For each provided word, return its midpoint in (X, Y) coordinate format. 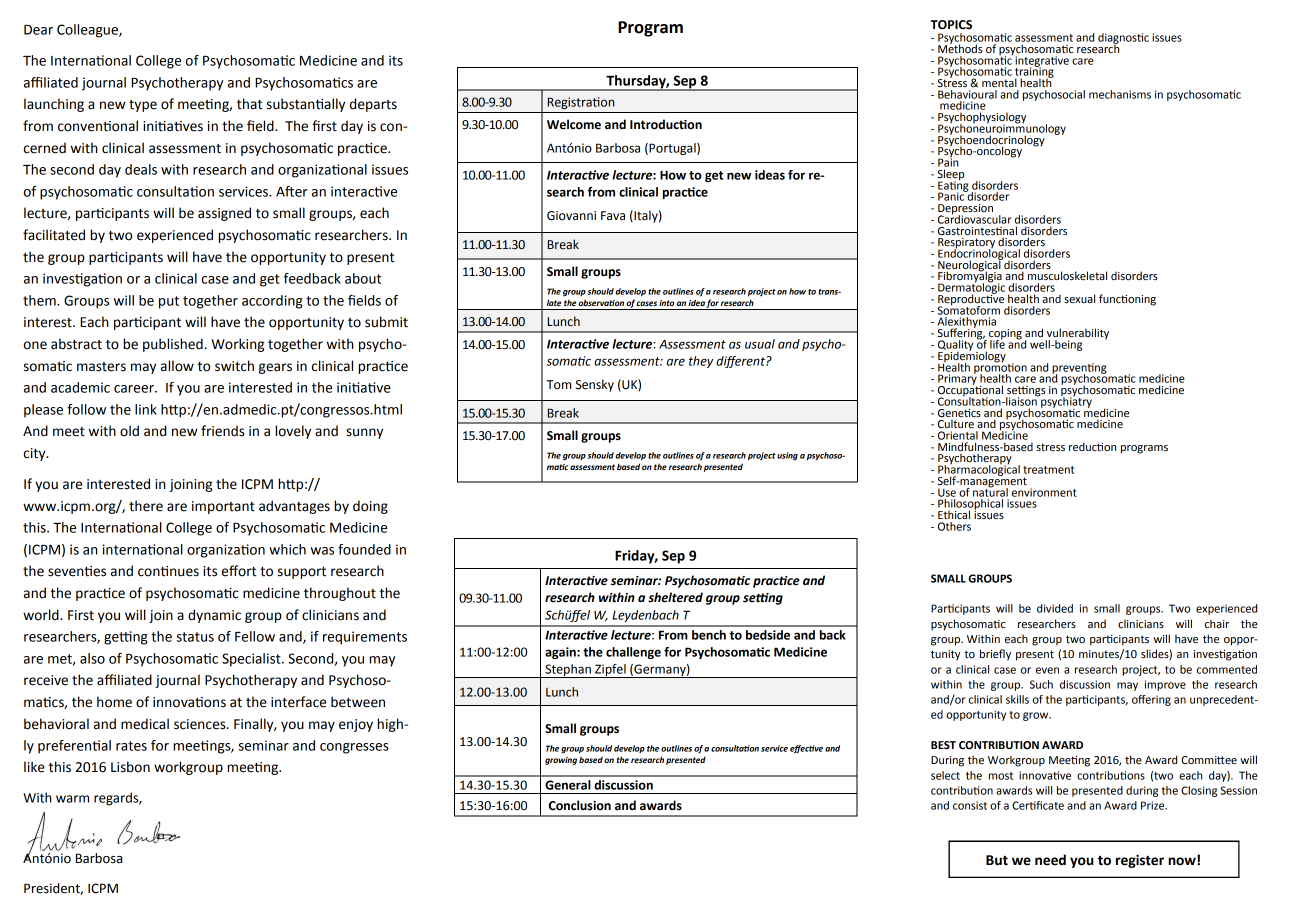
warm (72, 799)
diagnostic (1123, 39)
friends (223, 431)
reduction (1092, 446)
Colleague (88, 31)
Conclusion (580, 805)
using (787, 456)
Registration (581, 103)
